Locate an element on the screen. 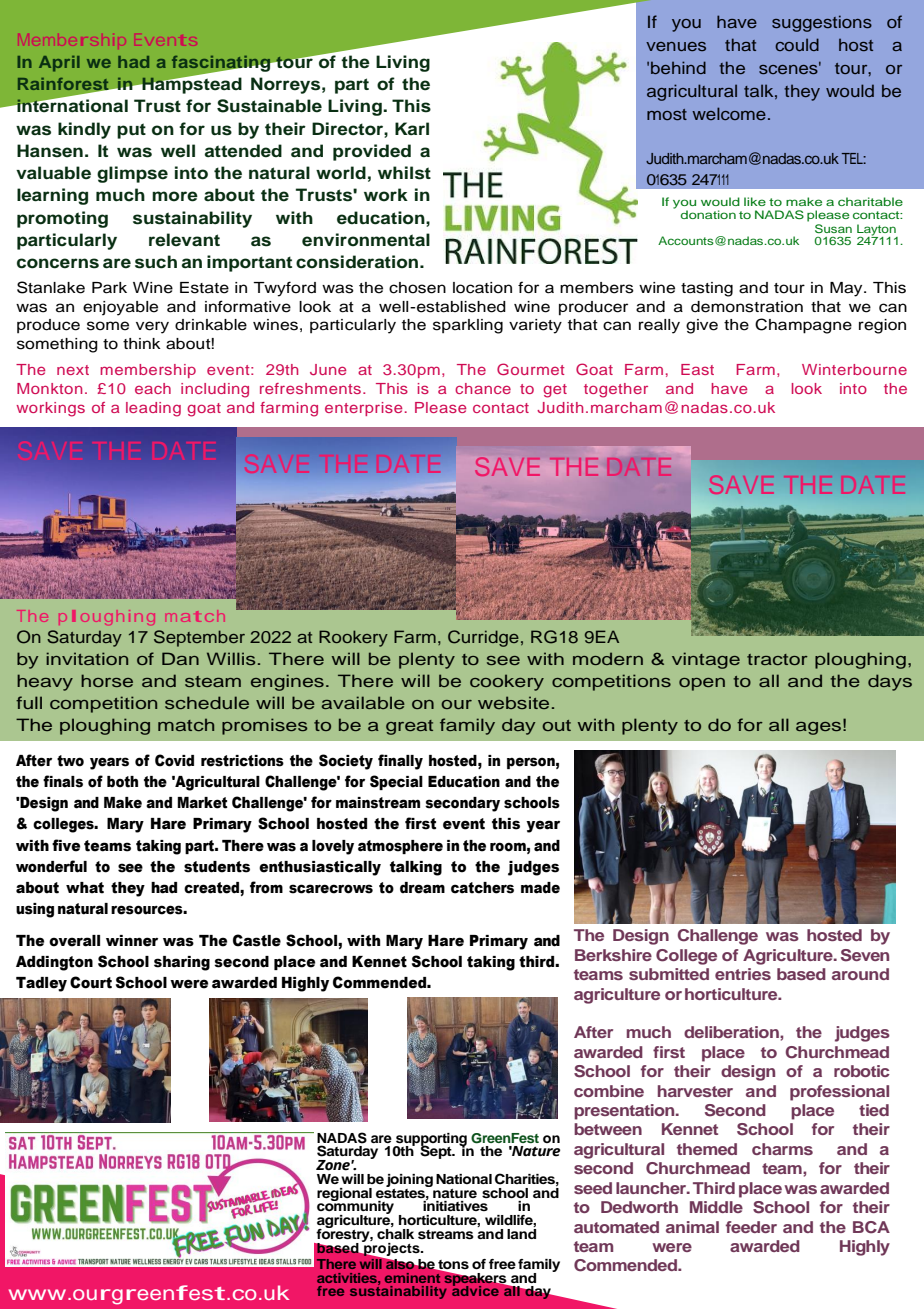  chance is located at coordinates (483, 388).
